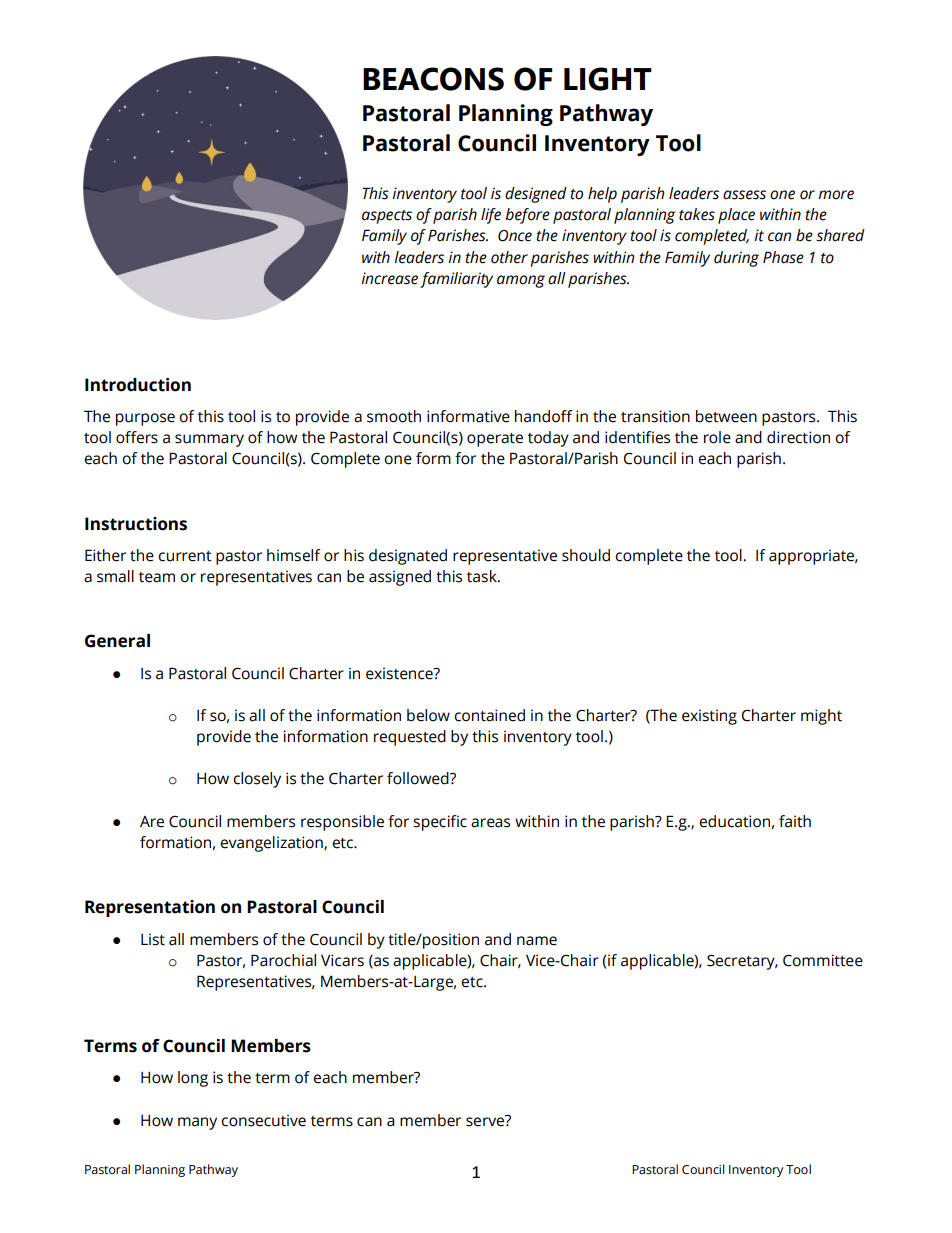  I want to click on operate, so click(495, 440).
